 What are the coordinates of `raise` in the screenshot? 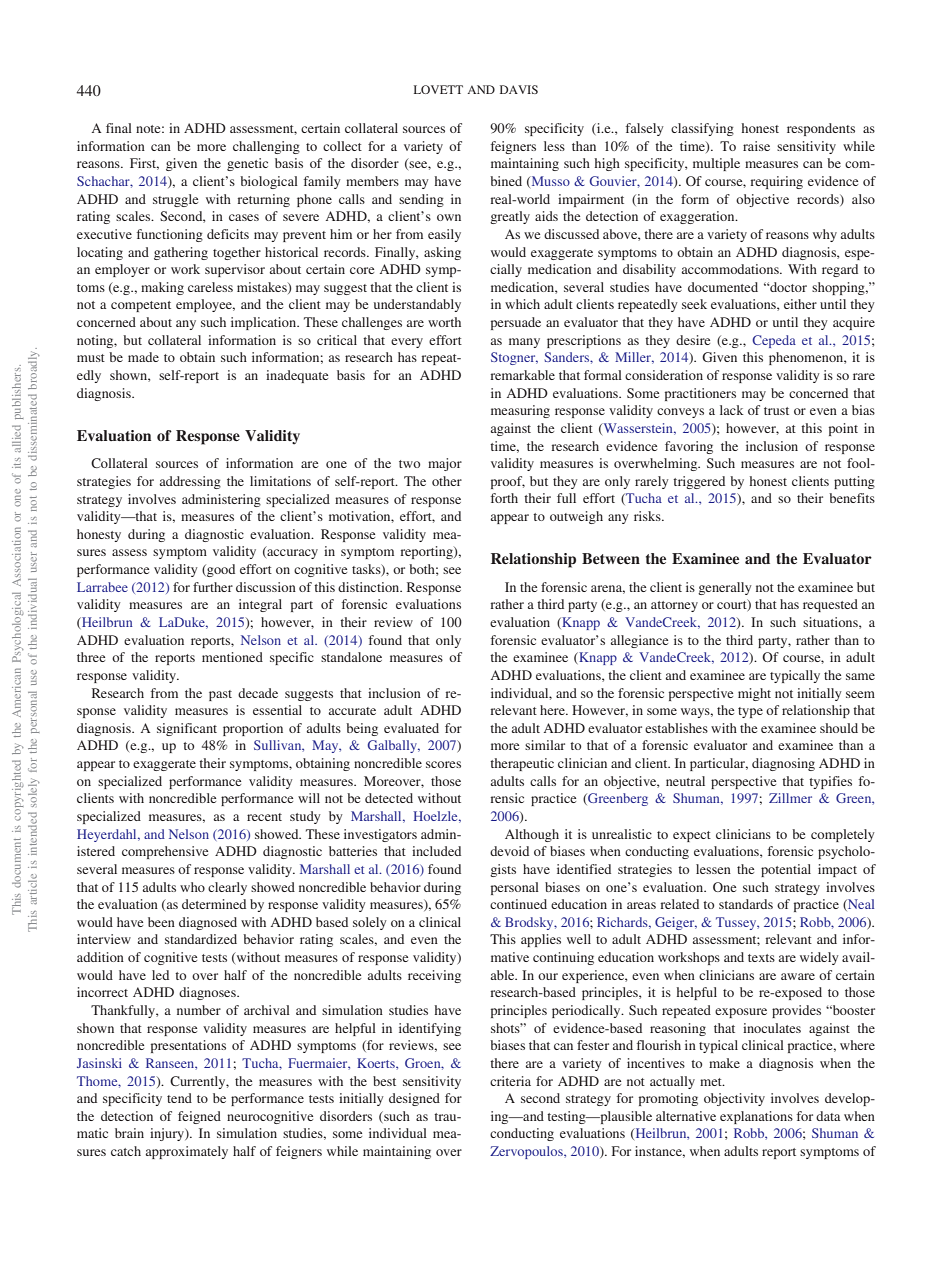 It's located at (756, 146).
